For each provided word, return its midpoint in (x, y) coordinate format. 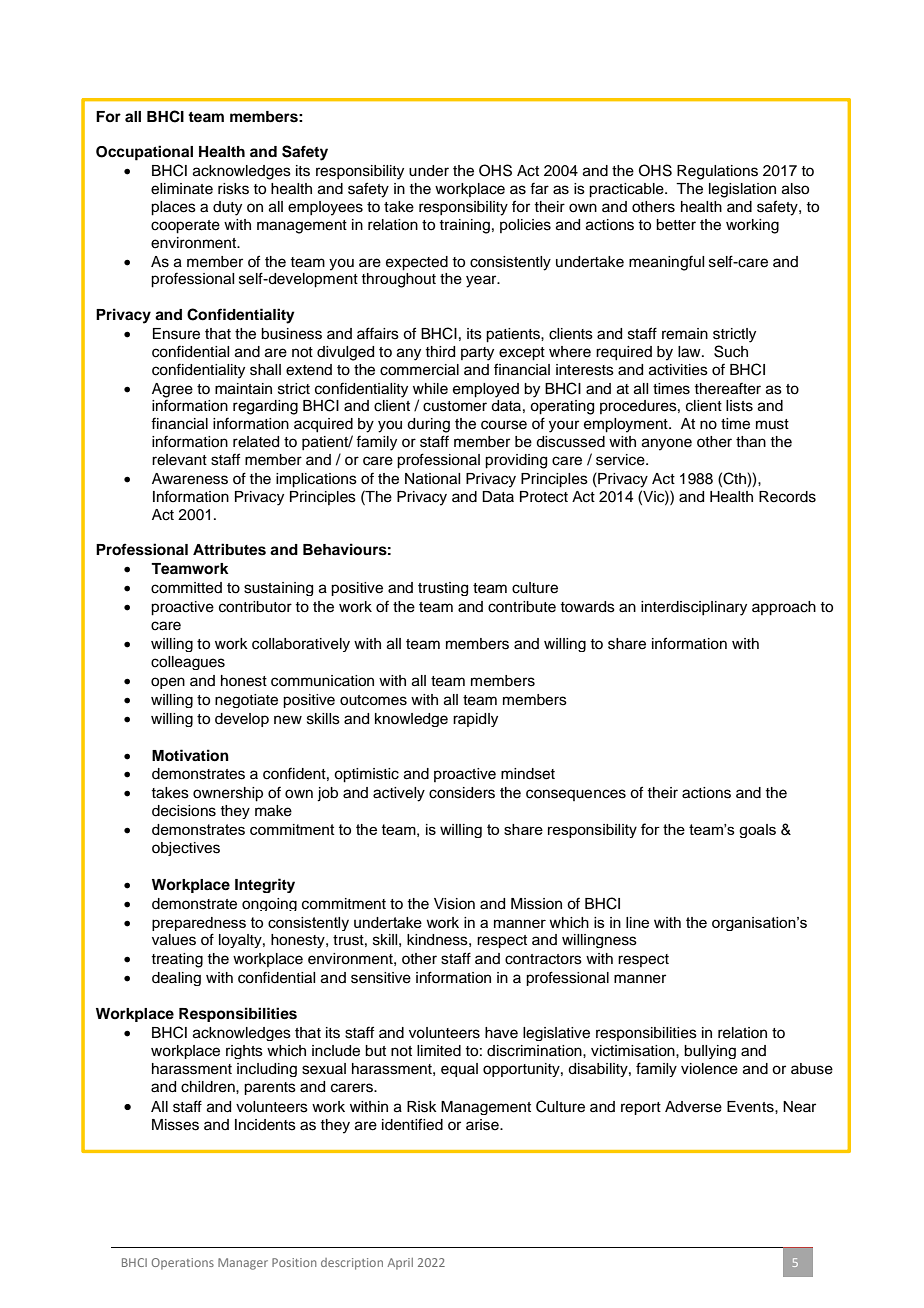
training (464, 226)
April (400, 1264)
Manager (243, 1264)
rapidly (475, 720)
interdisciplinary (694, 608)
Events (751, 1107)
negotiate (246, 701)
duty (227, 208)
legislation (742, 190)
